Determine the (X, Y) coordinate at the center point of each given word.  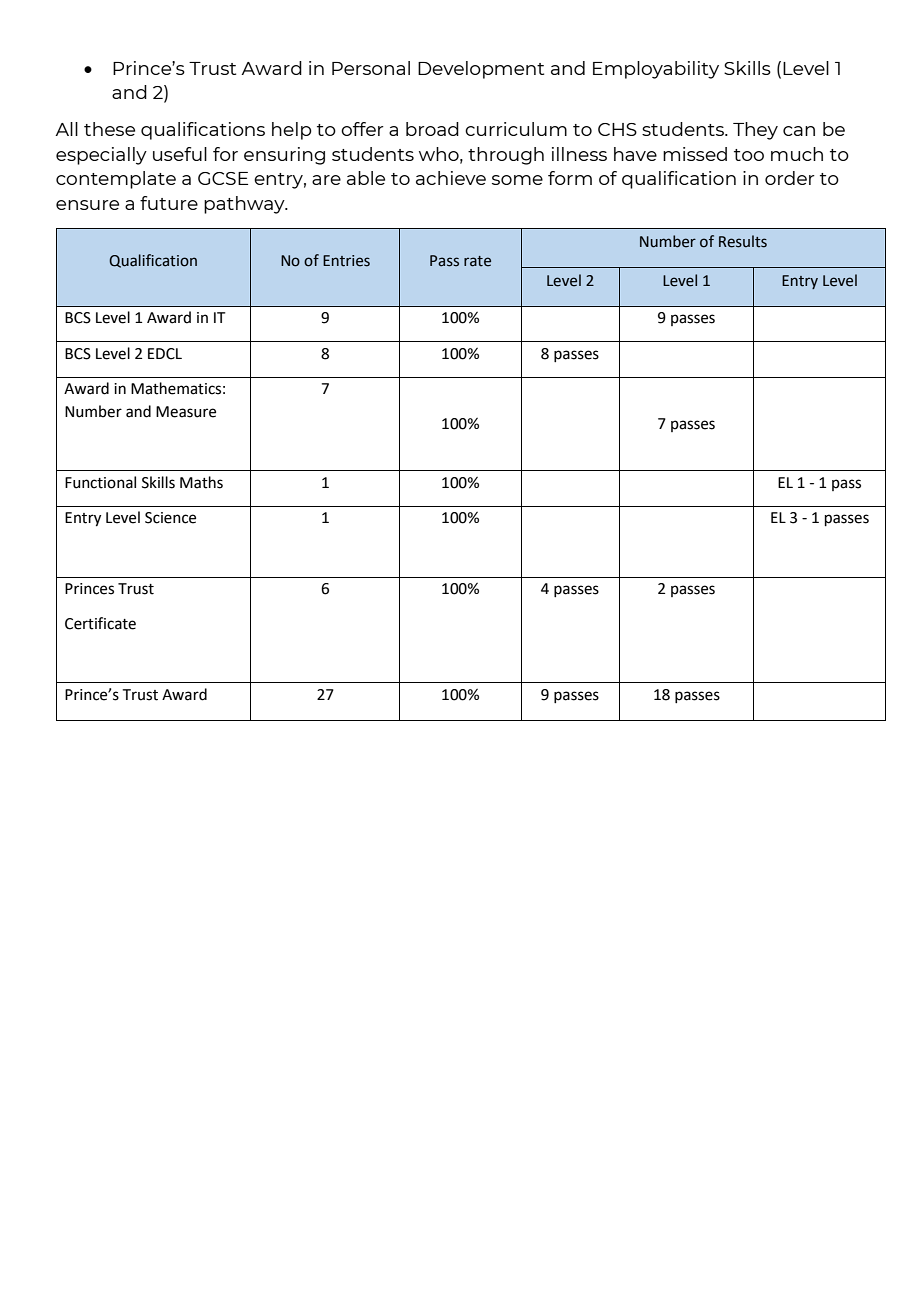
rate (477, 261)
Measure (186, 412)
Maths (201, 482)
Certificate (100, 623)
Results (743, 241)
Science (170, 518)
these (109, 129)
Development (481, 70)
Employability (656, 70)
